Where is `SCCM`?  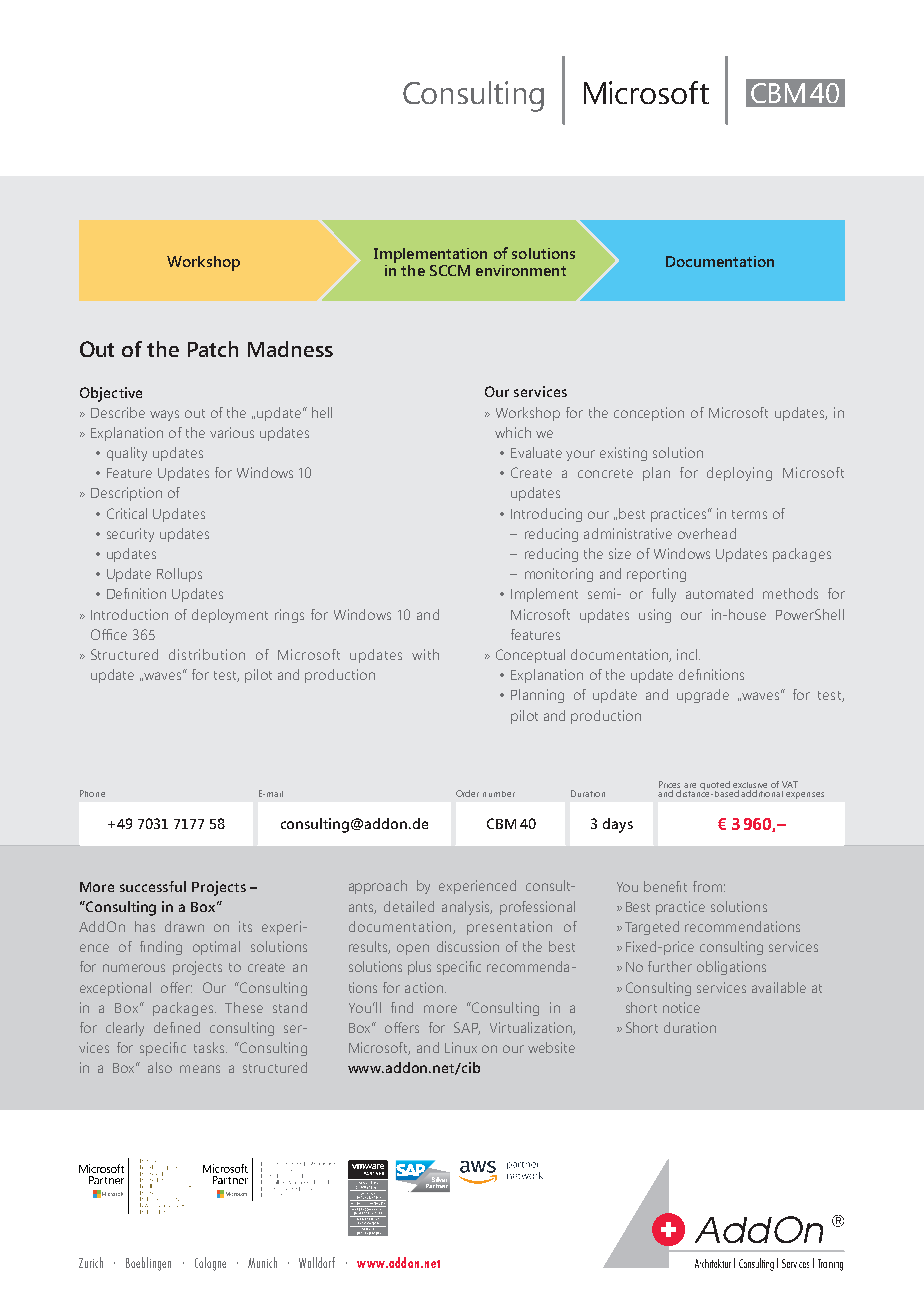 SCCM is located at coordinates (450, 270).
